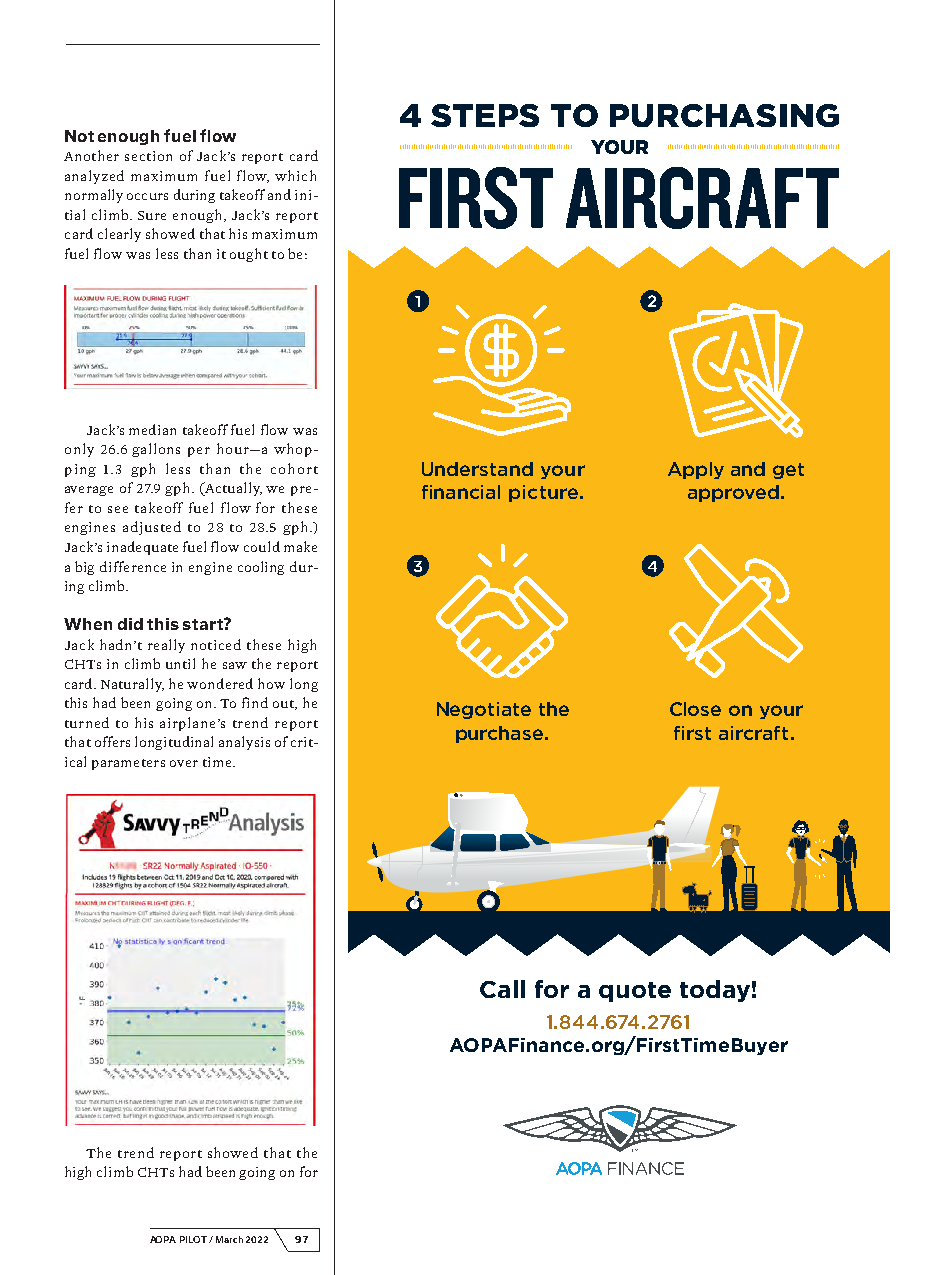 Image resolution: width=952 pixels, height=1275 pixels. Describe the element at coordinates (695, 709) in the page. I see `Close` at that location.
